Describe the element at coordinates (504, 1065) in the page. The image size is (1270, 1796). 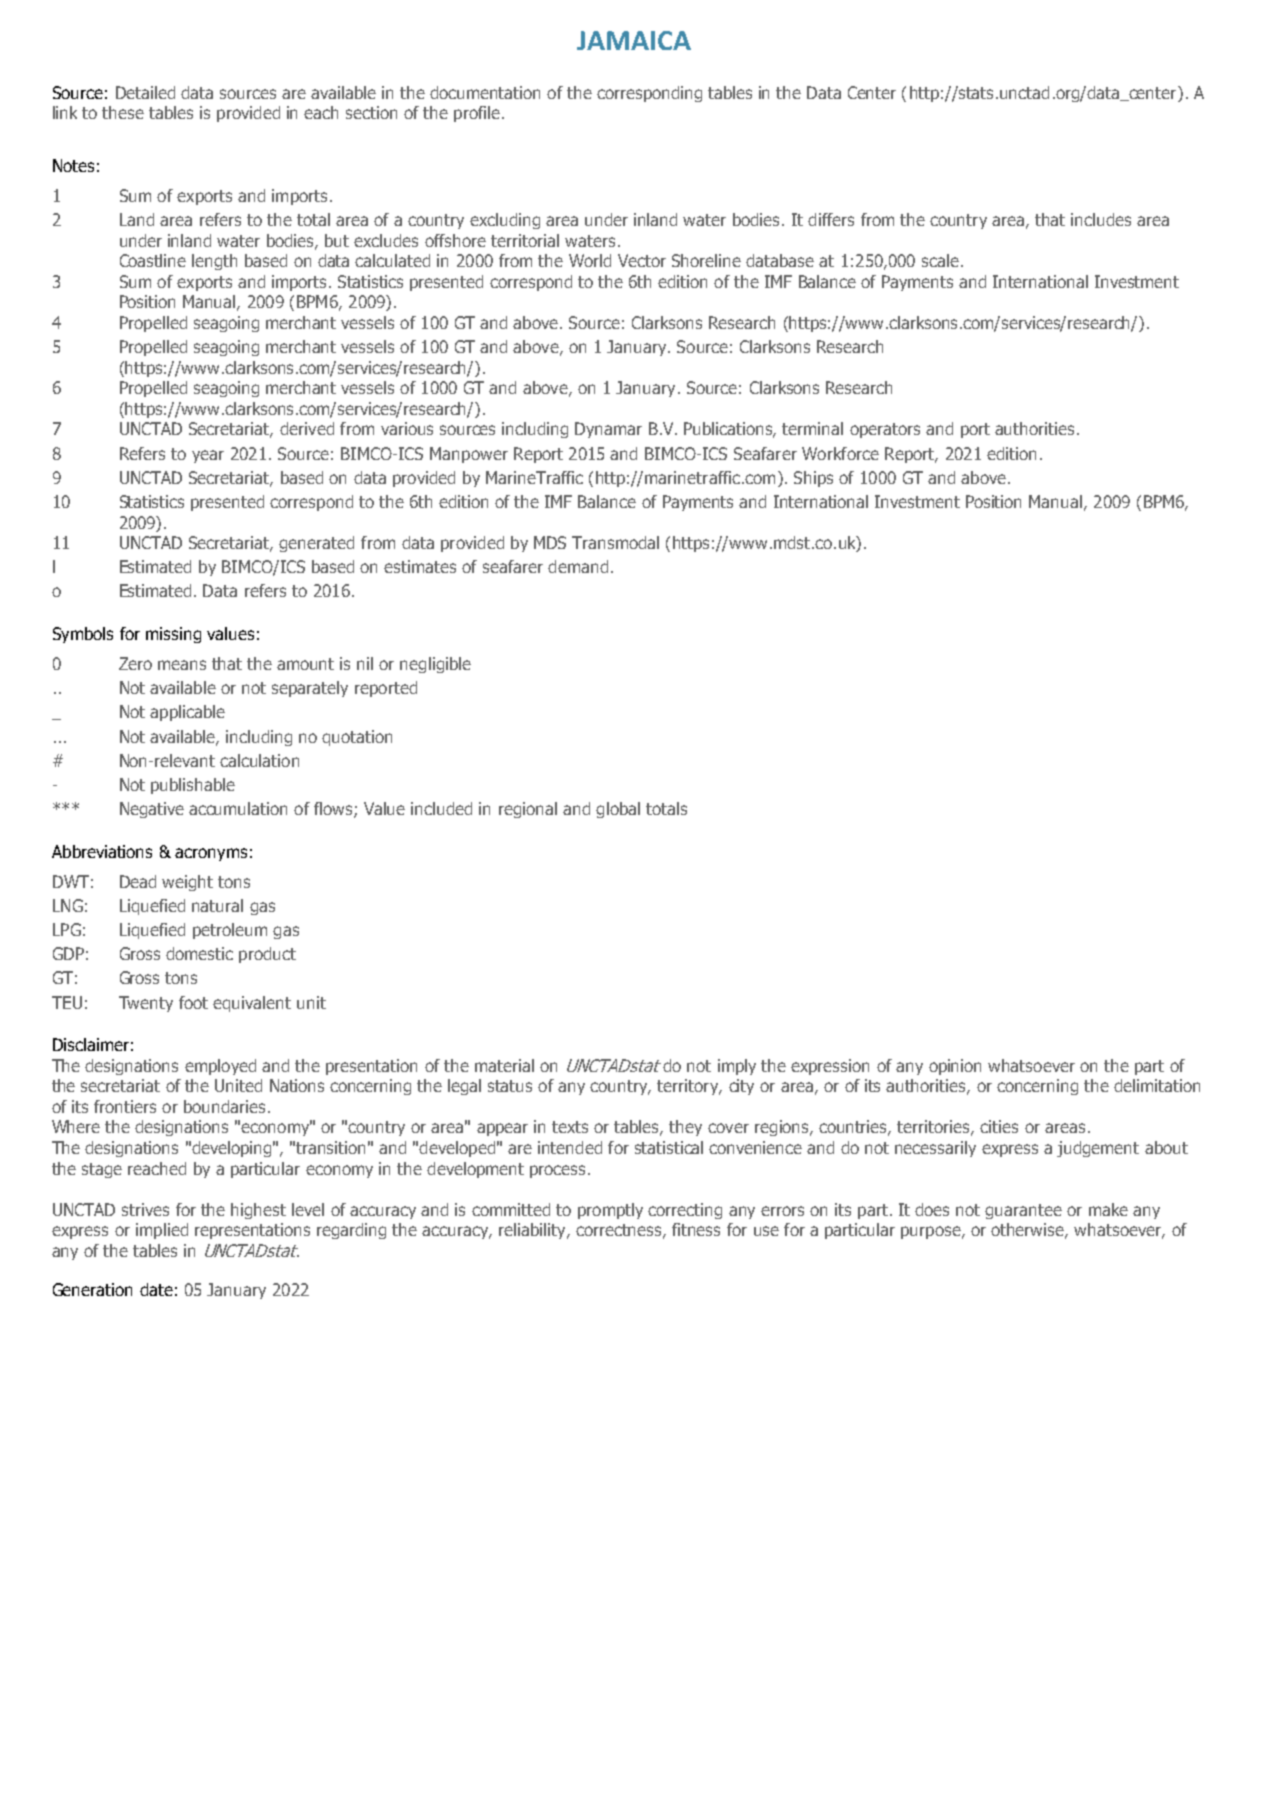
I see `material` at that location.
